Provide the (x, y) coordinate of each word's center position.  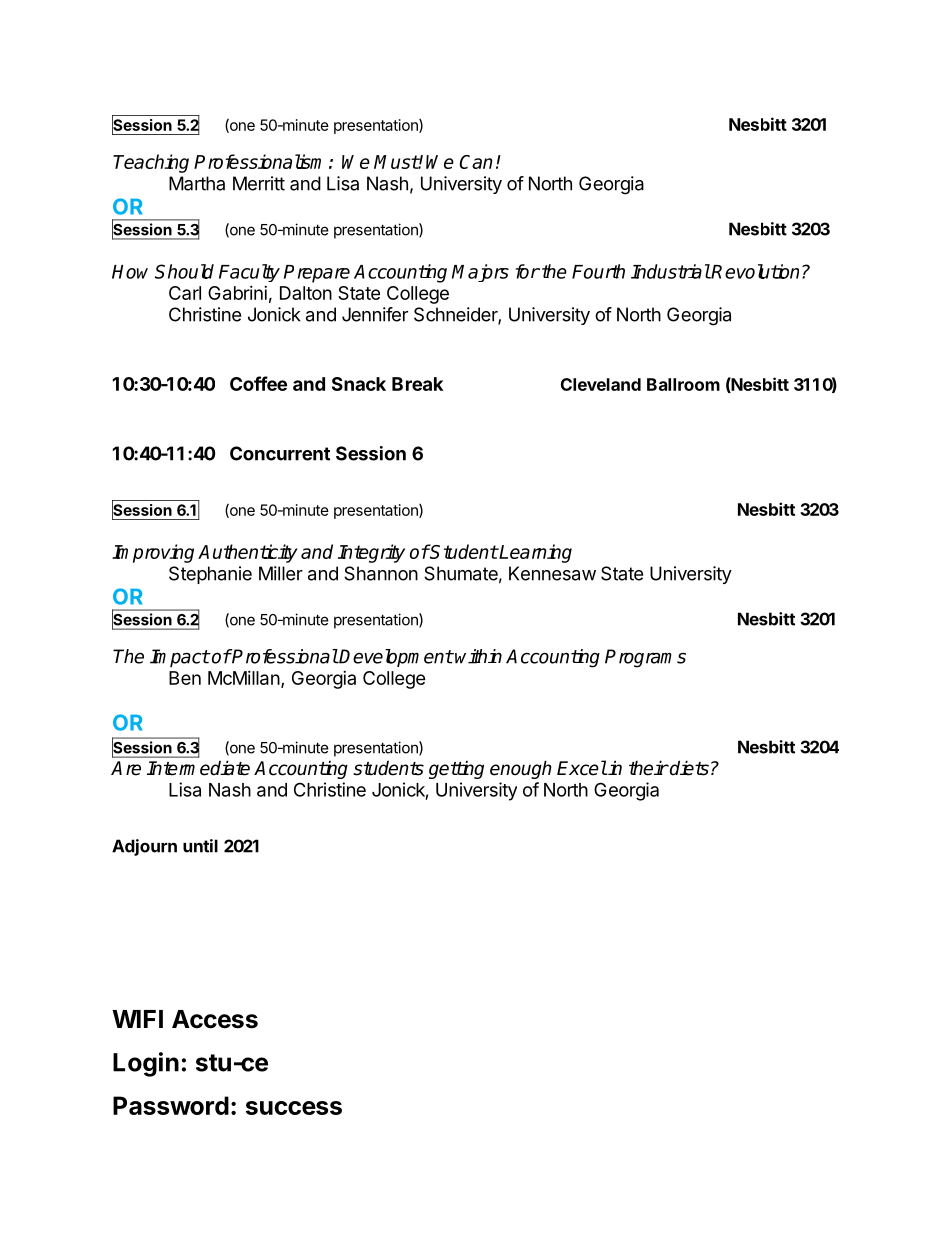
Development (395, 658)
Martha (197, 183)
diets (688, 768)
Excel (582, 768)
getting (456, 770)
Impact (180, 658)
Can (476, 162)
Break (417, 384)
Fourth (598, 271)
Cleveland (601, 384)
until (200, 846)
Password (171, 1105)
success (294, 1108)
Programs (645, 658)
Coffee (258, 383)
